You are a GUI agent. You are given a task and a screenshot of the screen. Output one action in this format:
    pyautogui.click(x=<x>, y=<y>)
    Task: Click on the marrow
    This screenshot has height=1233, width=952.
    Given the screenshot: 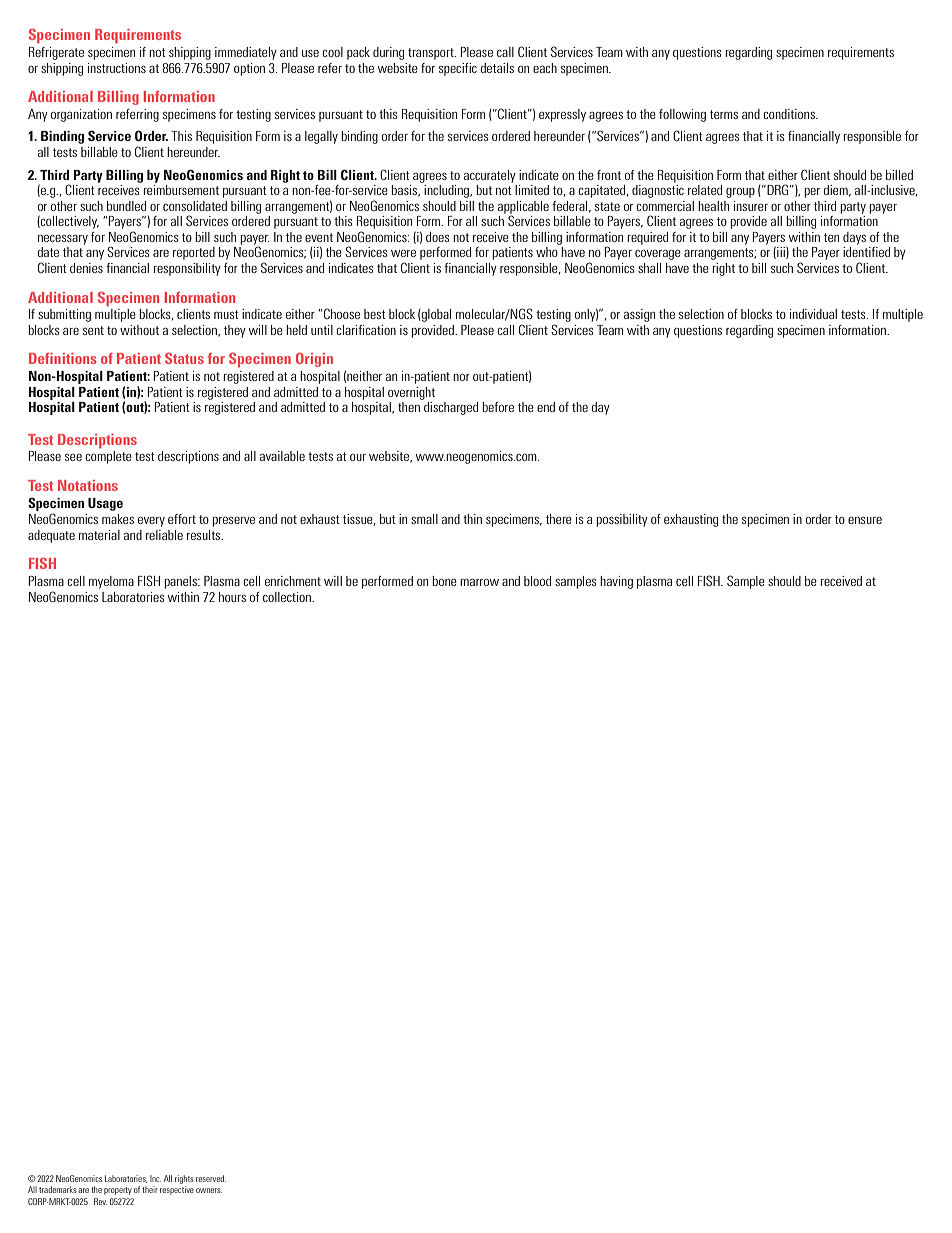 What is the action you would take?
    pyautogui.click(x=479, y=582)
